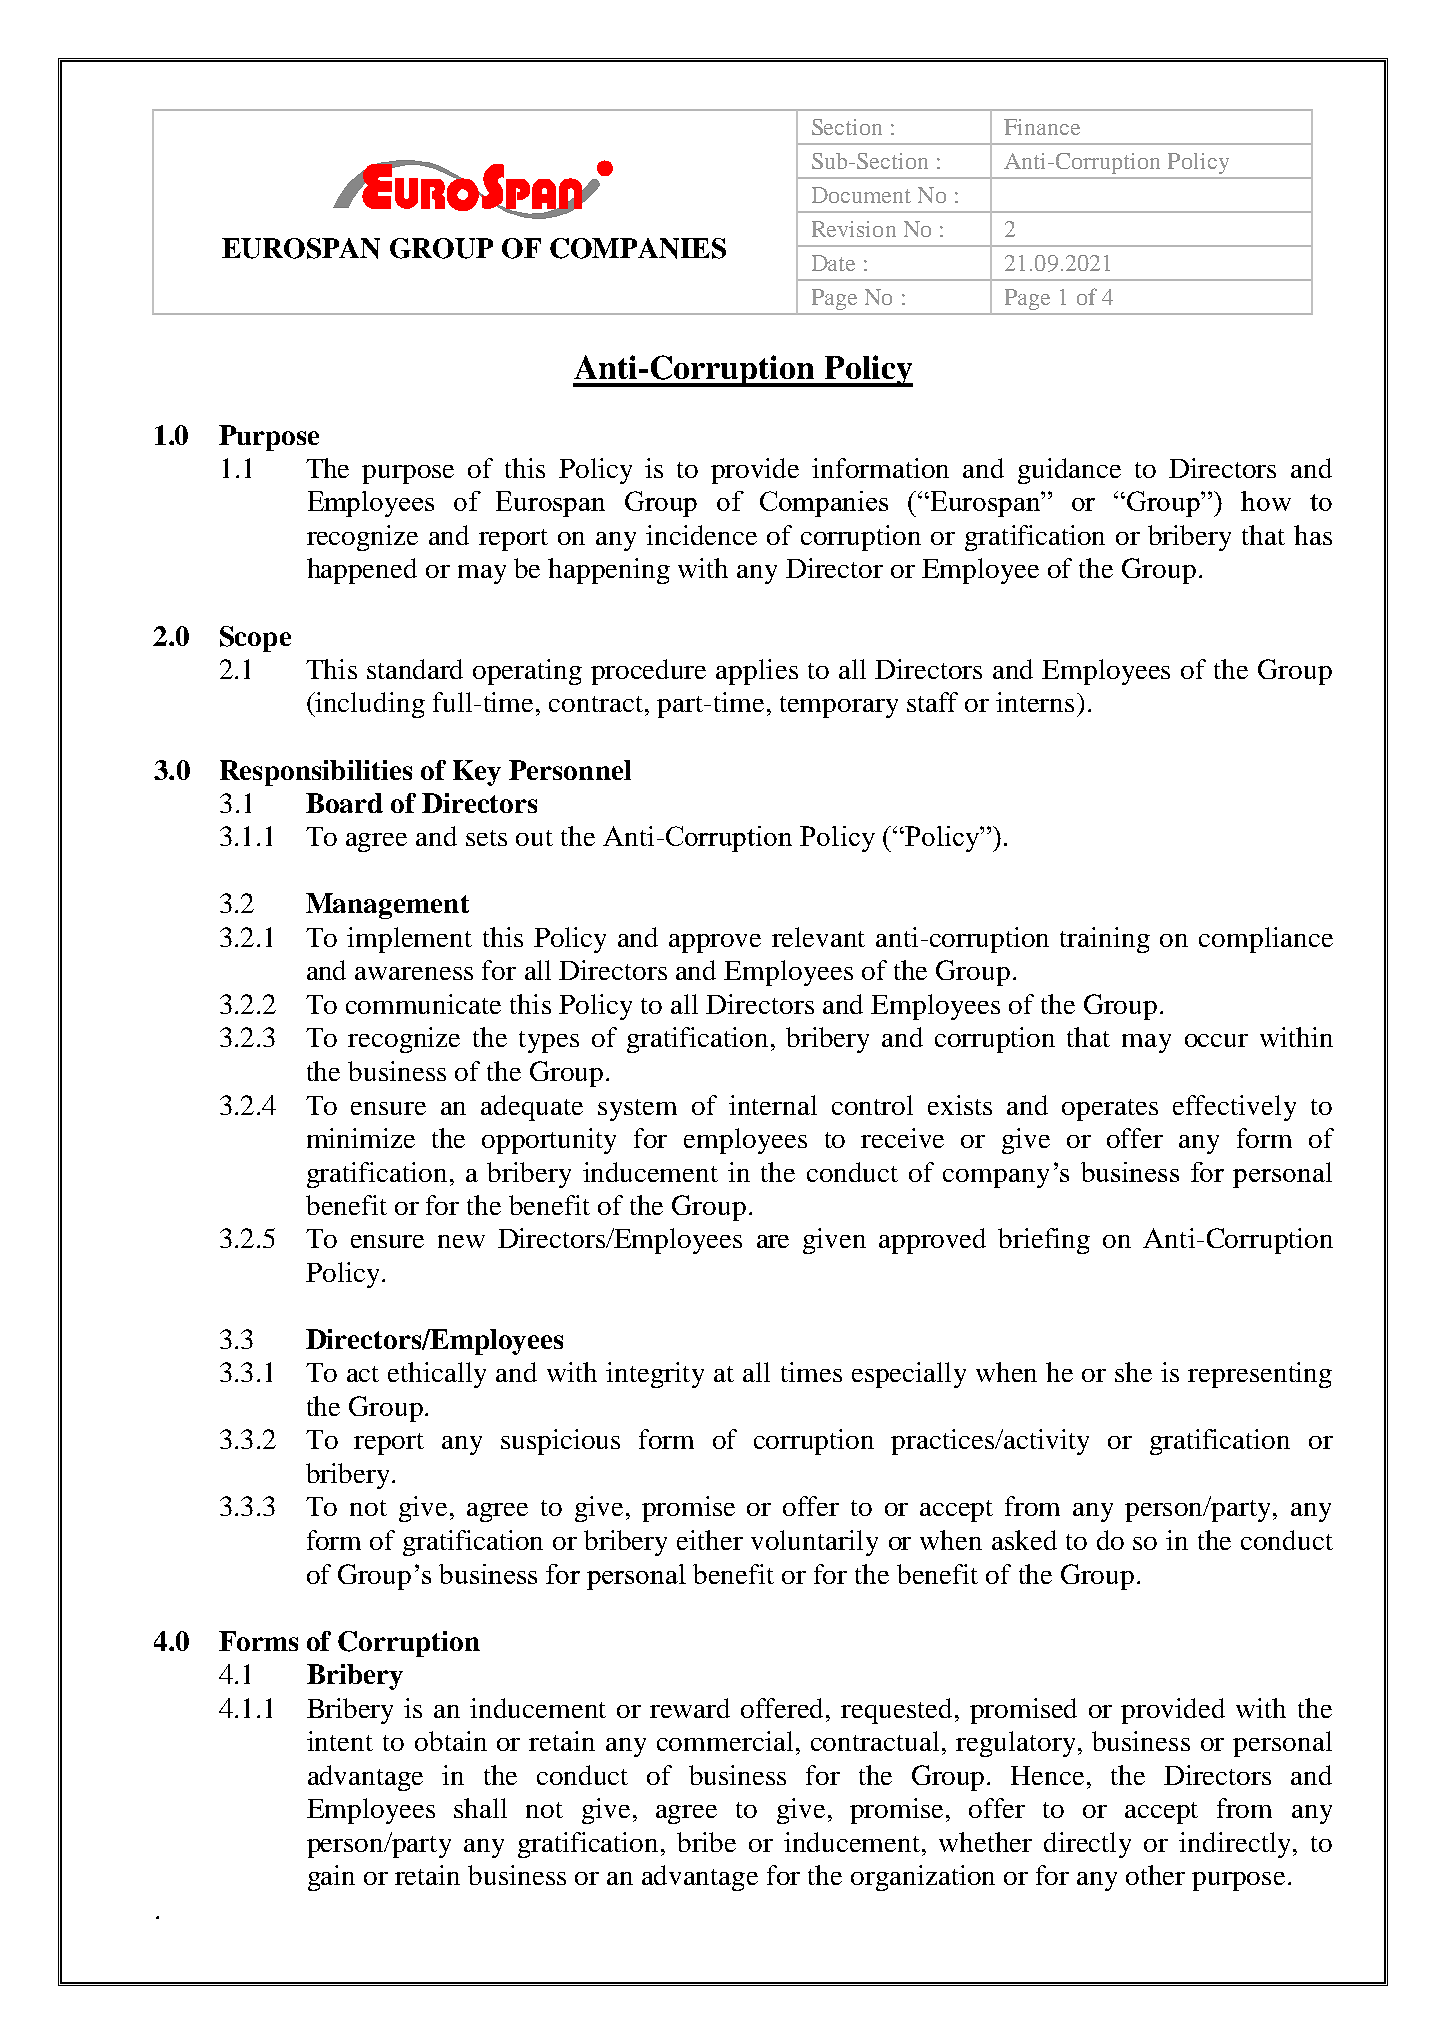  Describe the element at coordinates (833, 263) in the image. I see `Date` at that location.
